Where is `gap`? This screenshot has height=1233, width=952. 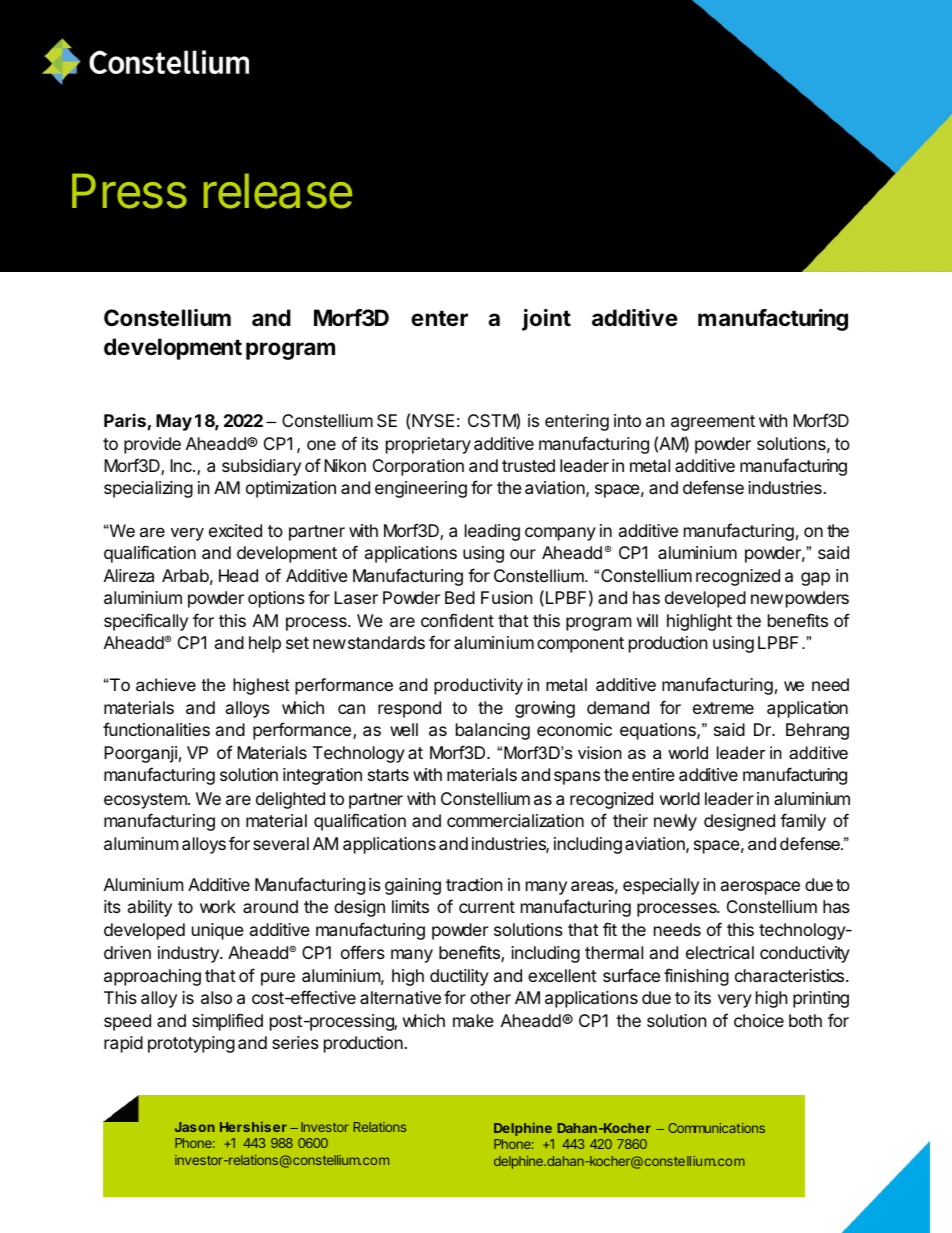
gap is located at coordinates (815, 579).
